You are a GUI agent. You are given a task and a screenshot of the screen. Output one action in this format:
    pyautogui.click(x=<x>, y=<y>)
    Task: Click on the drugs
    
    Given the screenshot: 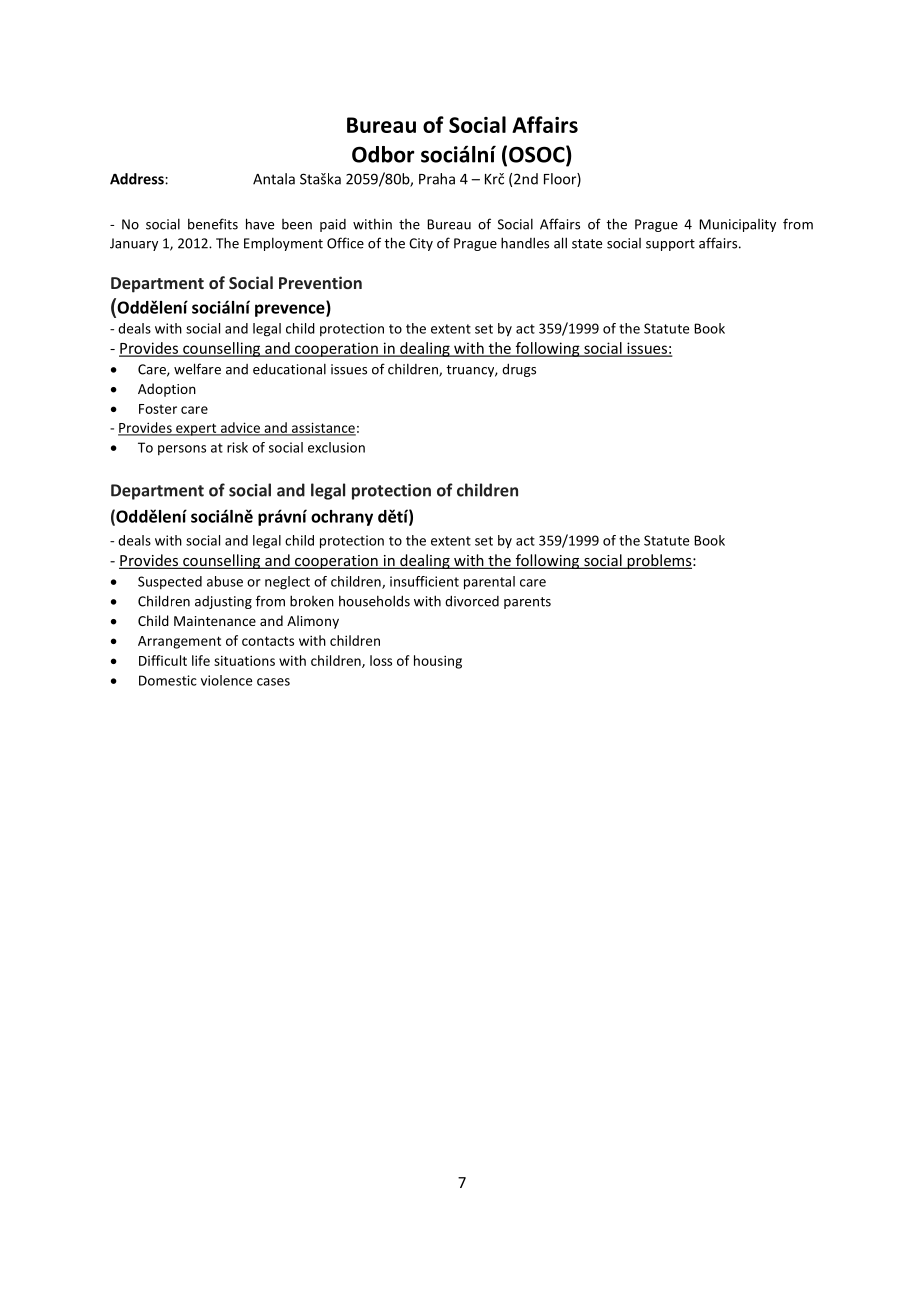 What is the action you would take?
    pyautogui.click(x=519, y=370)
